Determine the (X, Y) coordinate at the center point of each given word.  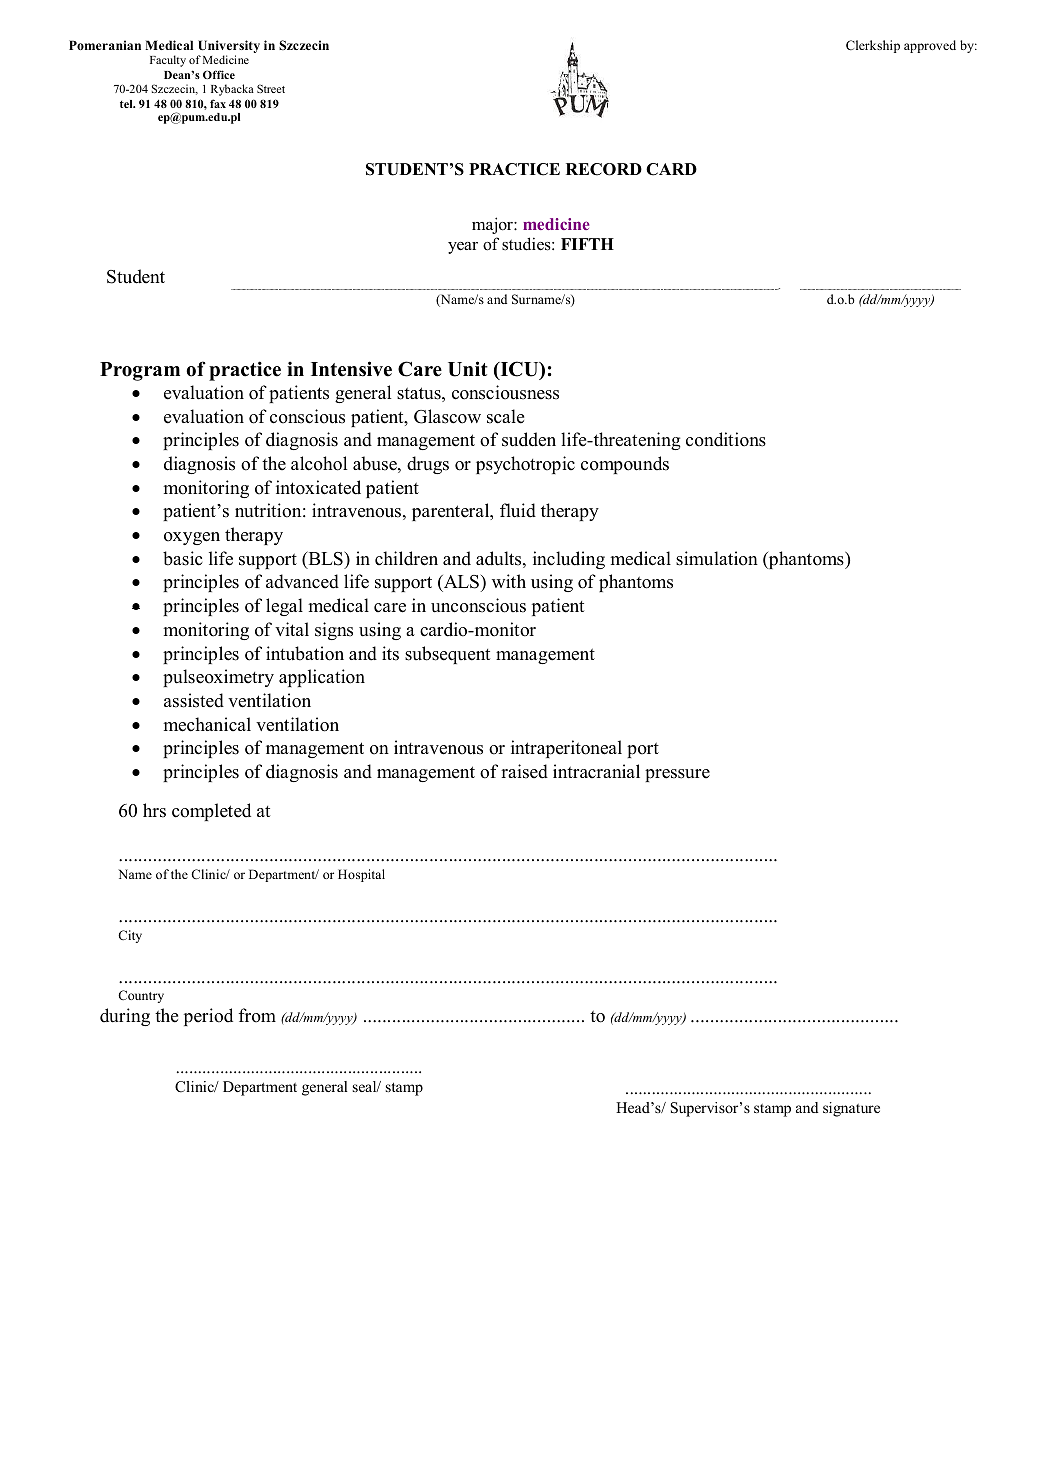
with (509, 581)
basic (183, 558)
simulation (717, 558)
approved (930, 46)
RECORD (604, 169)
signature (851, 1109)
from (257, 1015)
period (208, 1017)
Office (219, 74)
